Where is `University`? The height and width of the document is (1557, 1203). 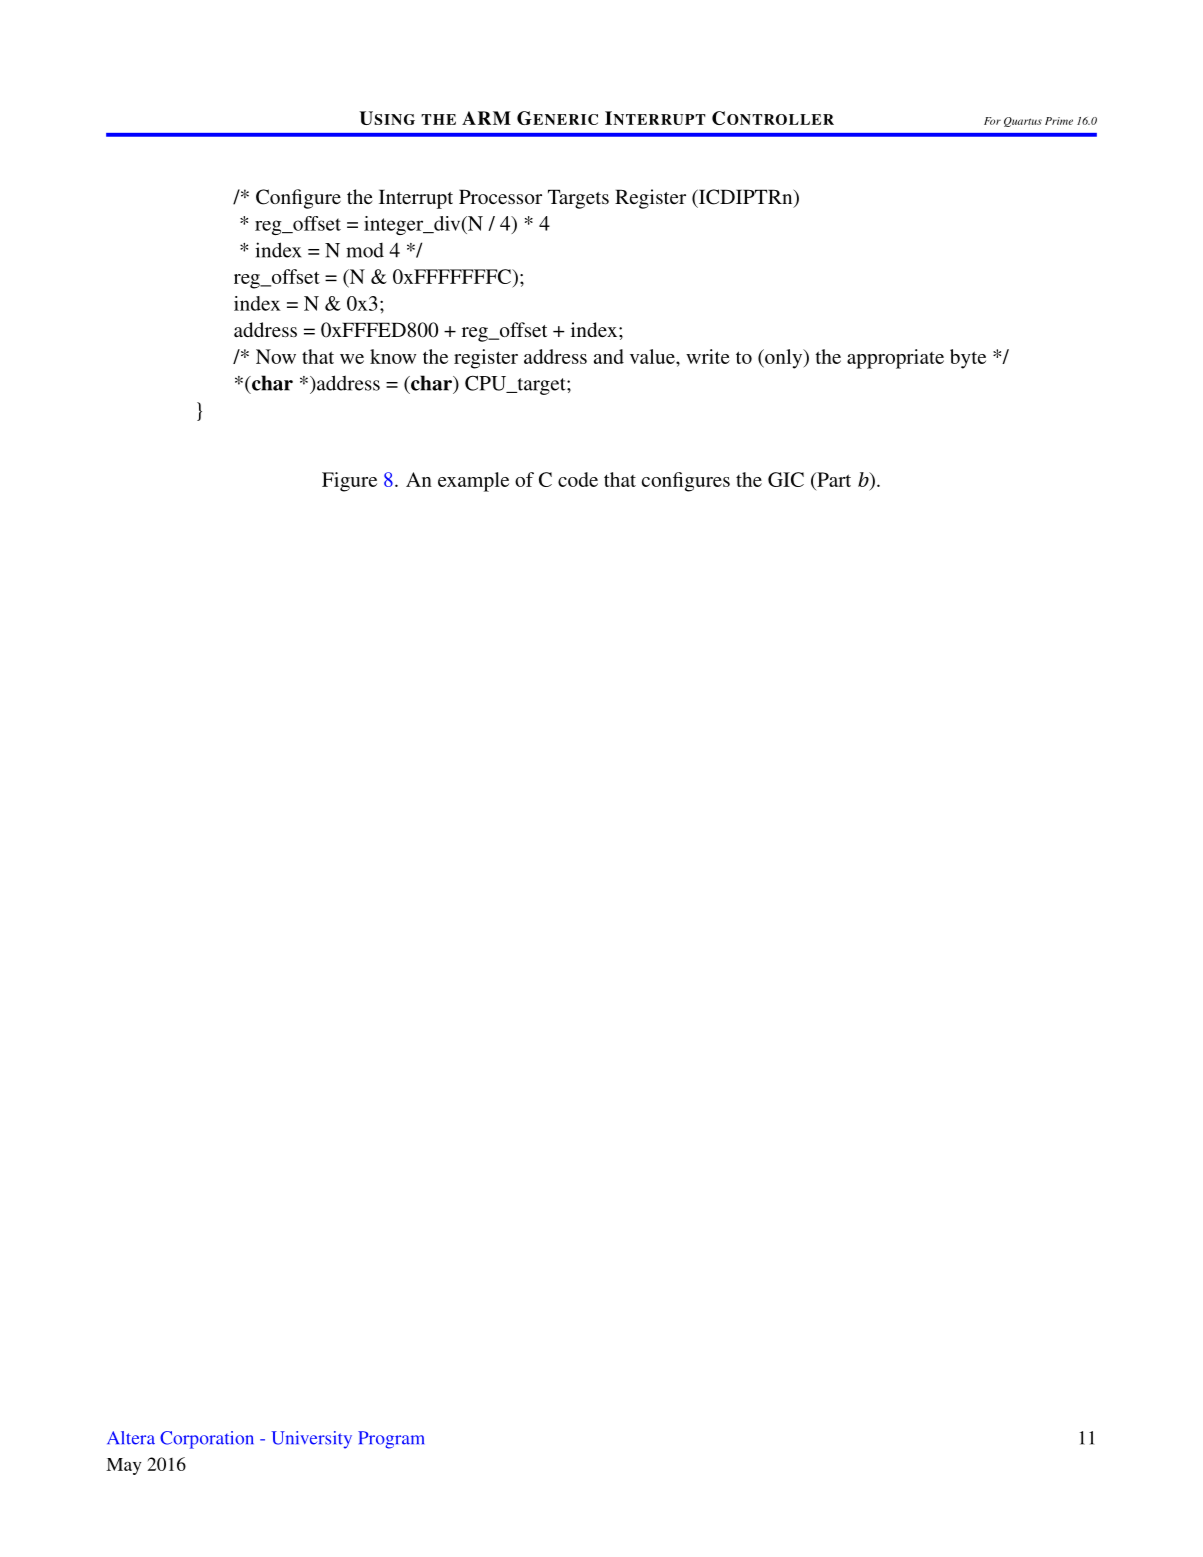
University is located at coordinates (311, 1440).
